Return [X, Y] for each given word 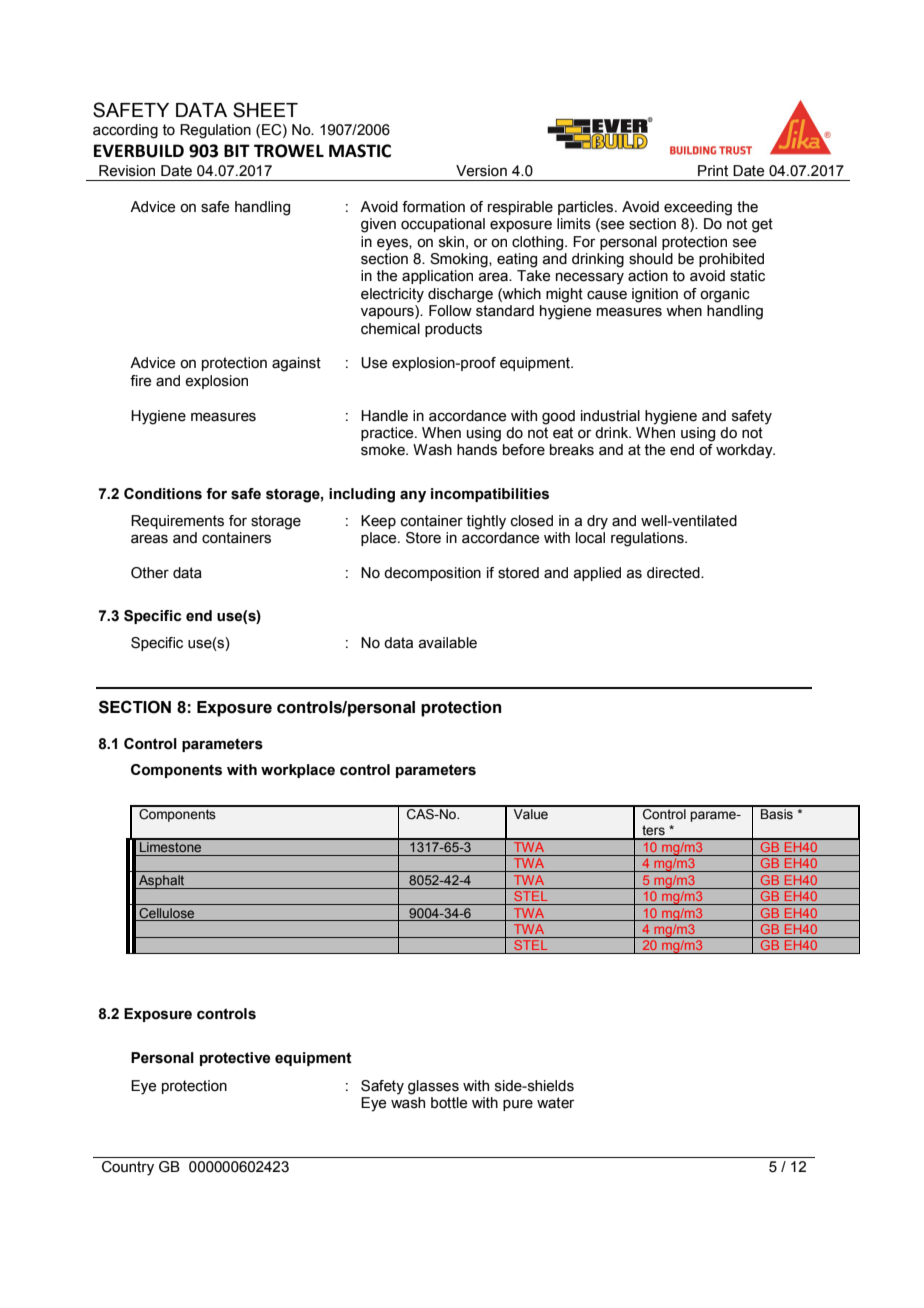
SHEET [265, 110]
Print [713, 171]
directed [674, 573]
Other [150, 573]
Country [128, 1168]
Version [481, 171]
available [448, 643]
